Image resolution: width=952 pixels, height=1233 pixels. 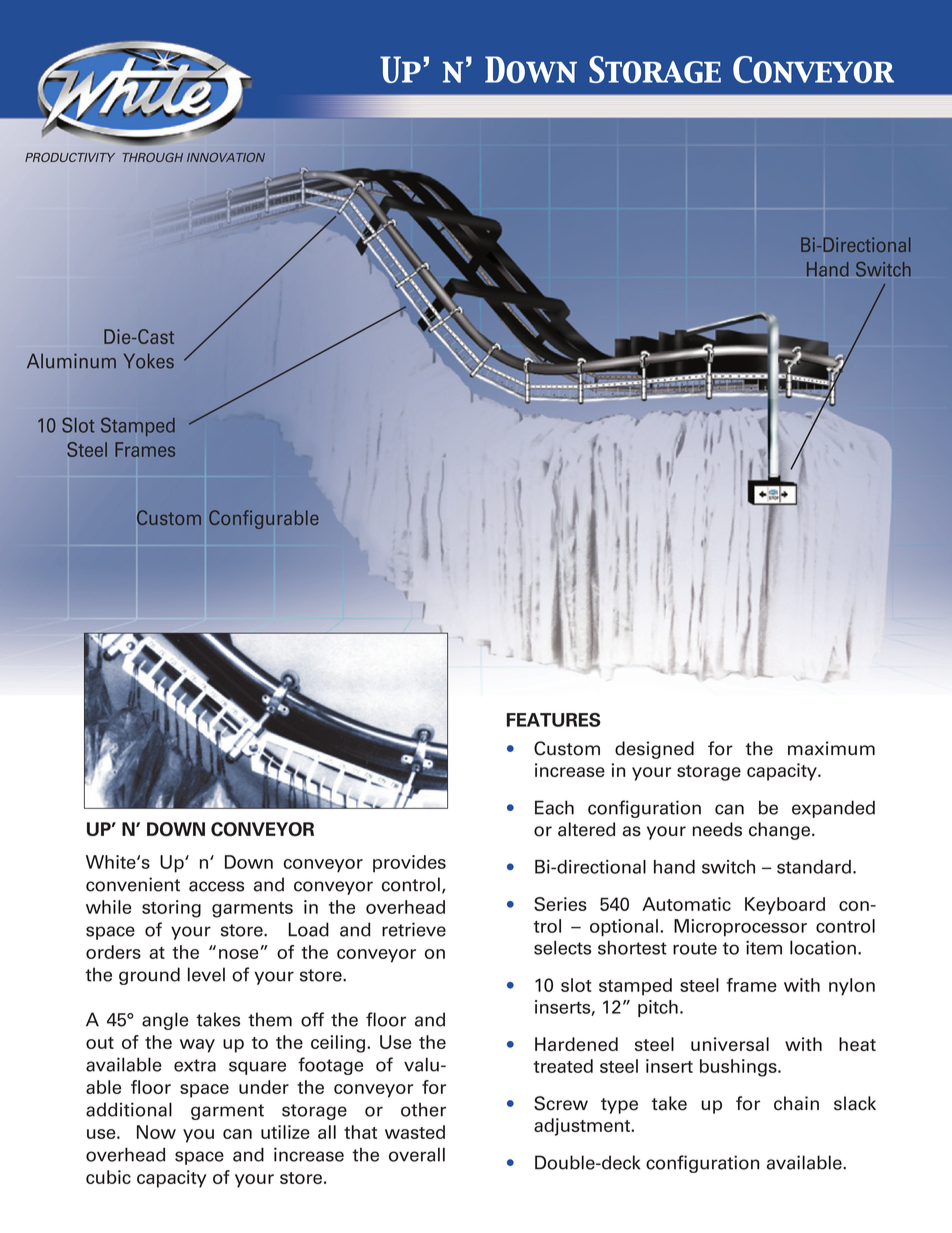 What do you see at coordinates (153, 157) in the image?
I see `THROUGH` at bounding box center [153, 157].
